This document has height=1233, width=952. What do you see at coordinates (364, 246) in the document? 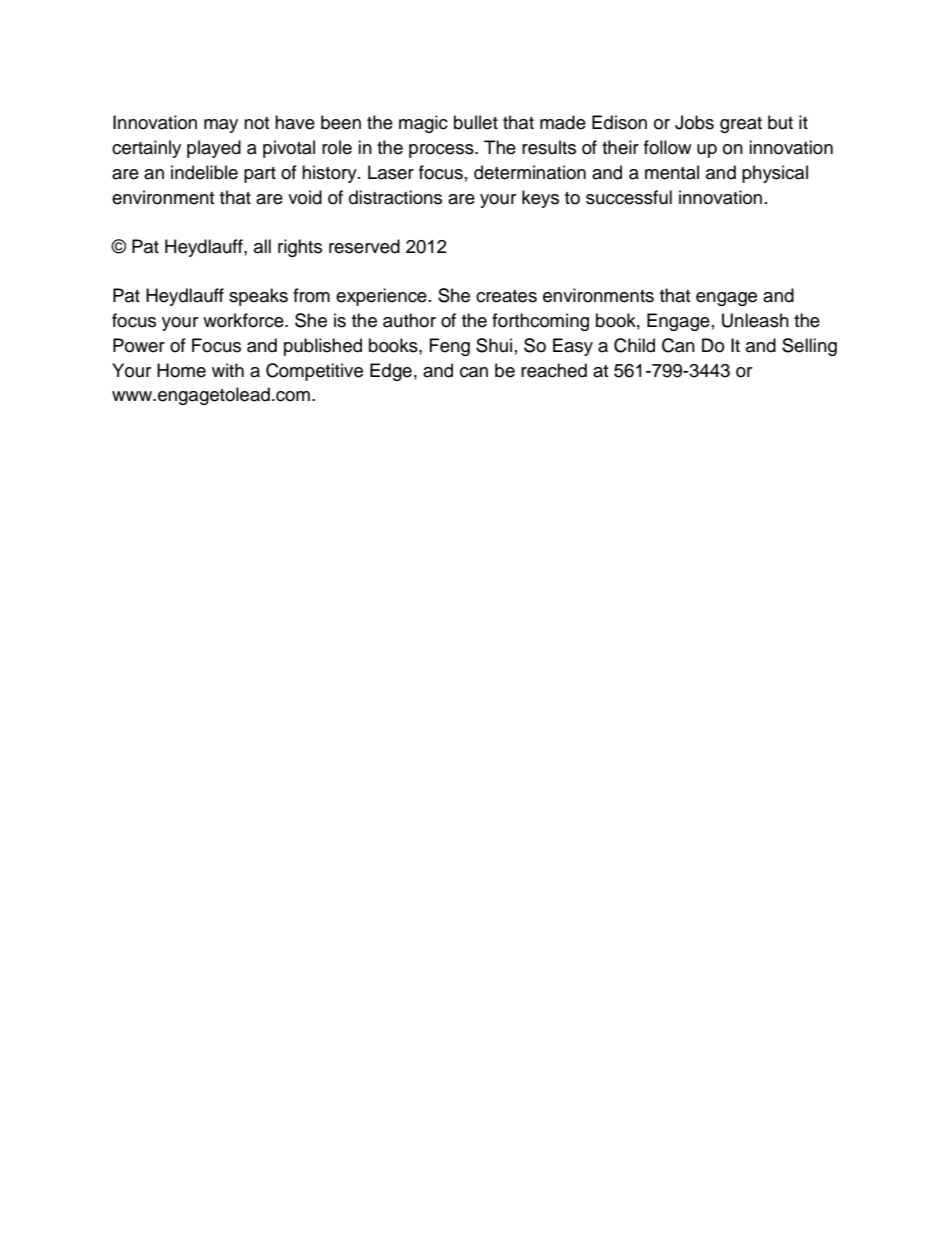
I see `reserved` at bounding box center [364, 246].
